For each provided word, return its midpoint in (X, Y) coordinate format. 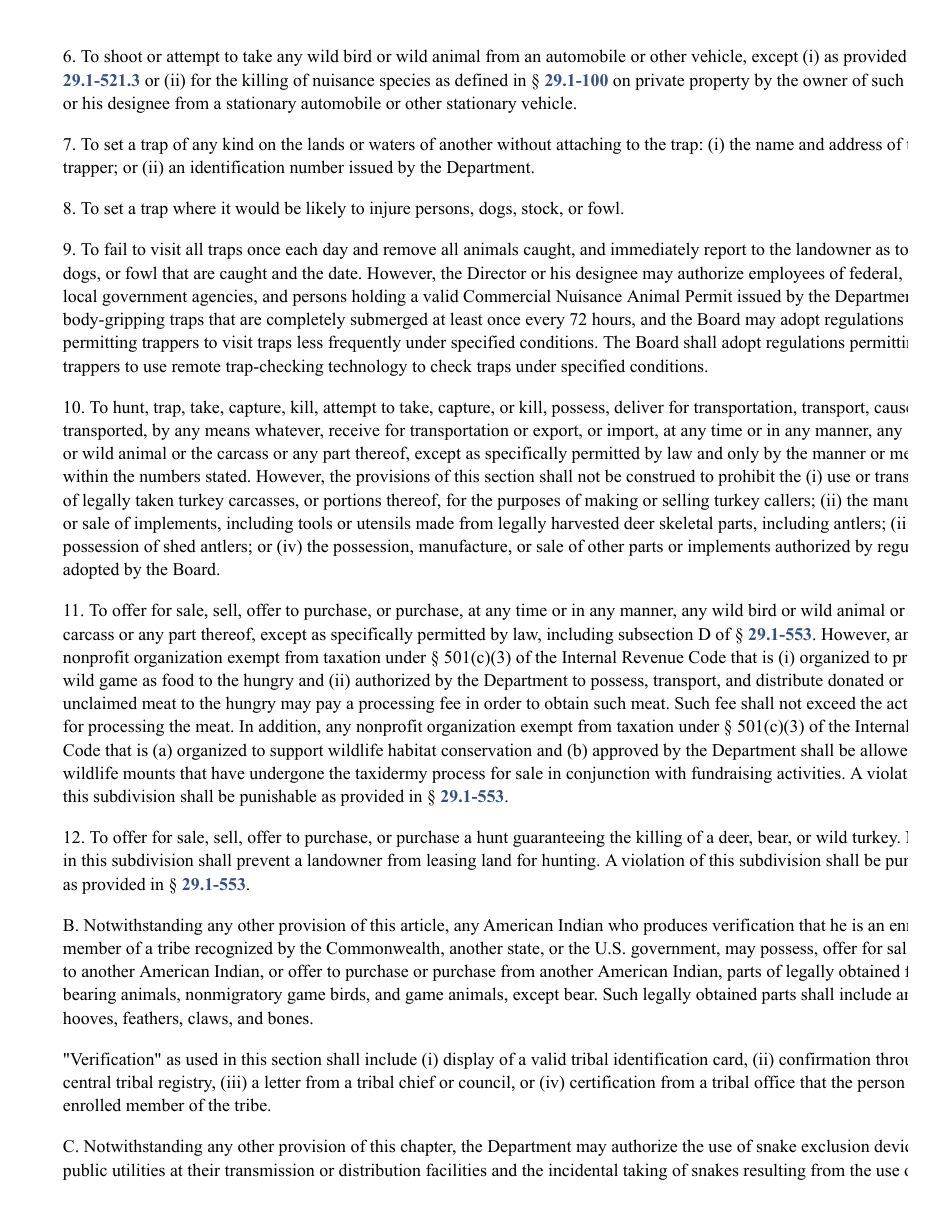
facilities (456, 1170)
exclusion (835, 1146)
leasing (451, 861)
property (719, 82)
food (178, 680)
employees (787, 274)
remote (196, 367)
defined (481, 80)
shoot (123, 56)
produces (675, 926)
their (203, 1170)
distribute (789, 680)
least (466, 319)
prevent (263, 862)
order (503, 703)
